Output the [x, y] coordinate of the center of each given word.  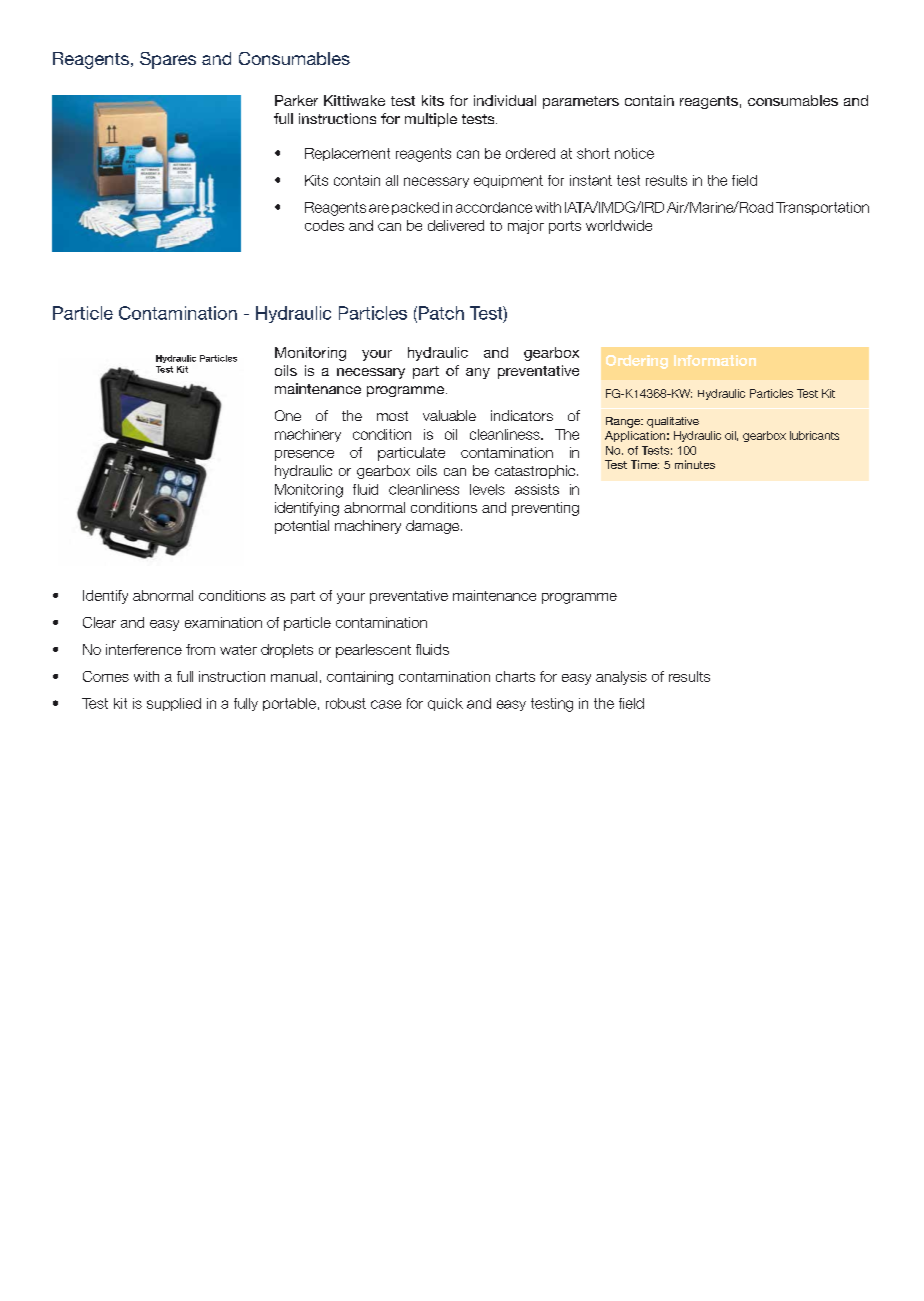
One [288, 415]
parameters [581, 102]
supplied [174, 704]
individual [505, 100]
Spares [168, 60]
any [478, 373]
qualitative [673, 422]
